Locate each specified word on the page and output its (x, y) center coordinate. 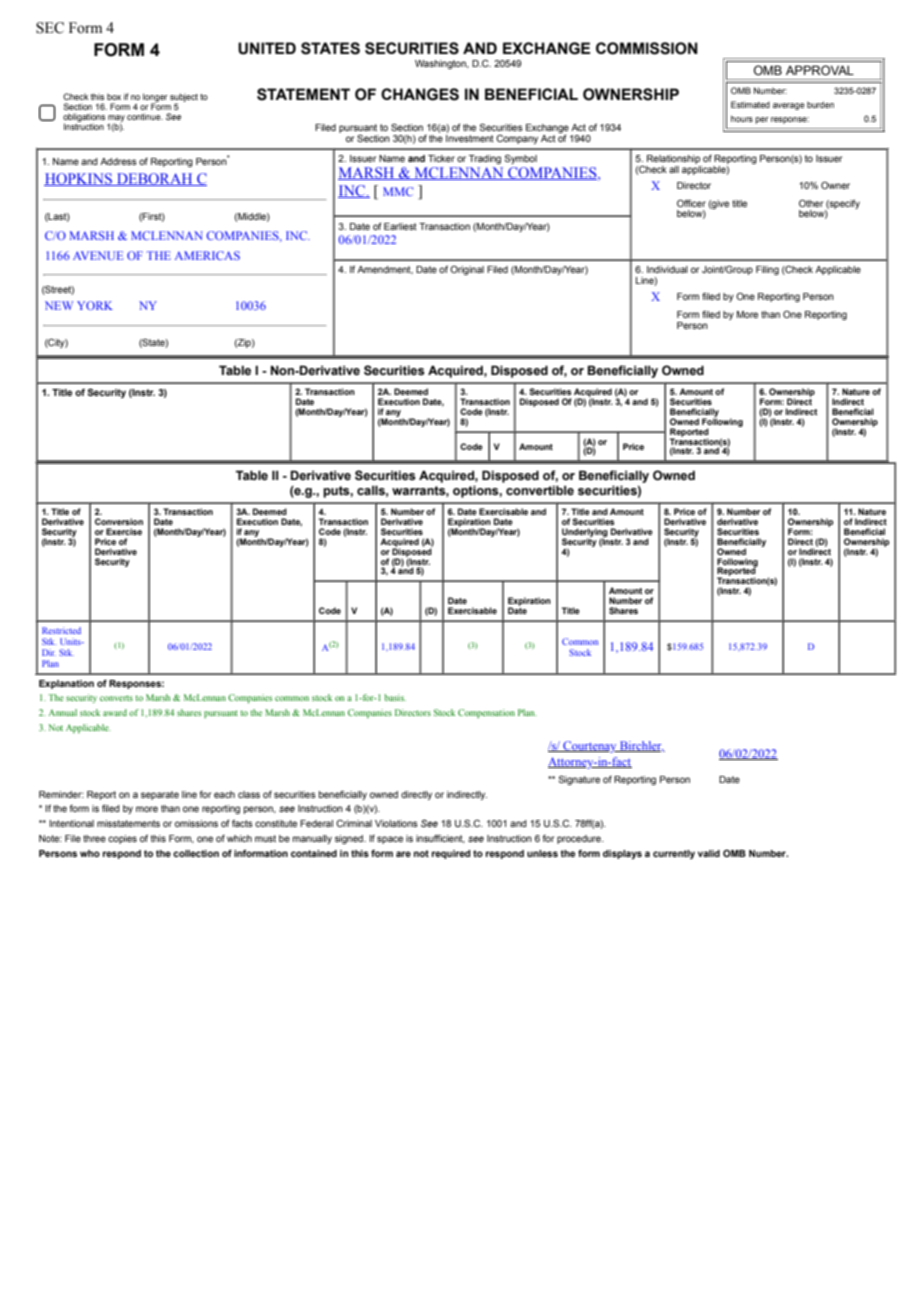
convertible (540, 490)
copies (122, 839)
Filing (767, 270)
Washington (441, 64)
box (114, 97)
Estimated (750, 104)
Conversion (119, 521)
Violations (396, 823)
